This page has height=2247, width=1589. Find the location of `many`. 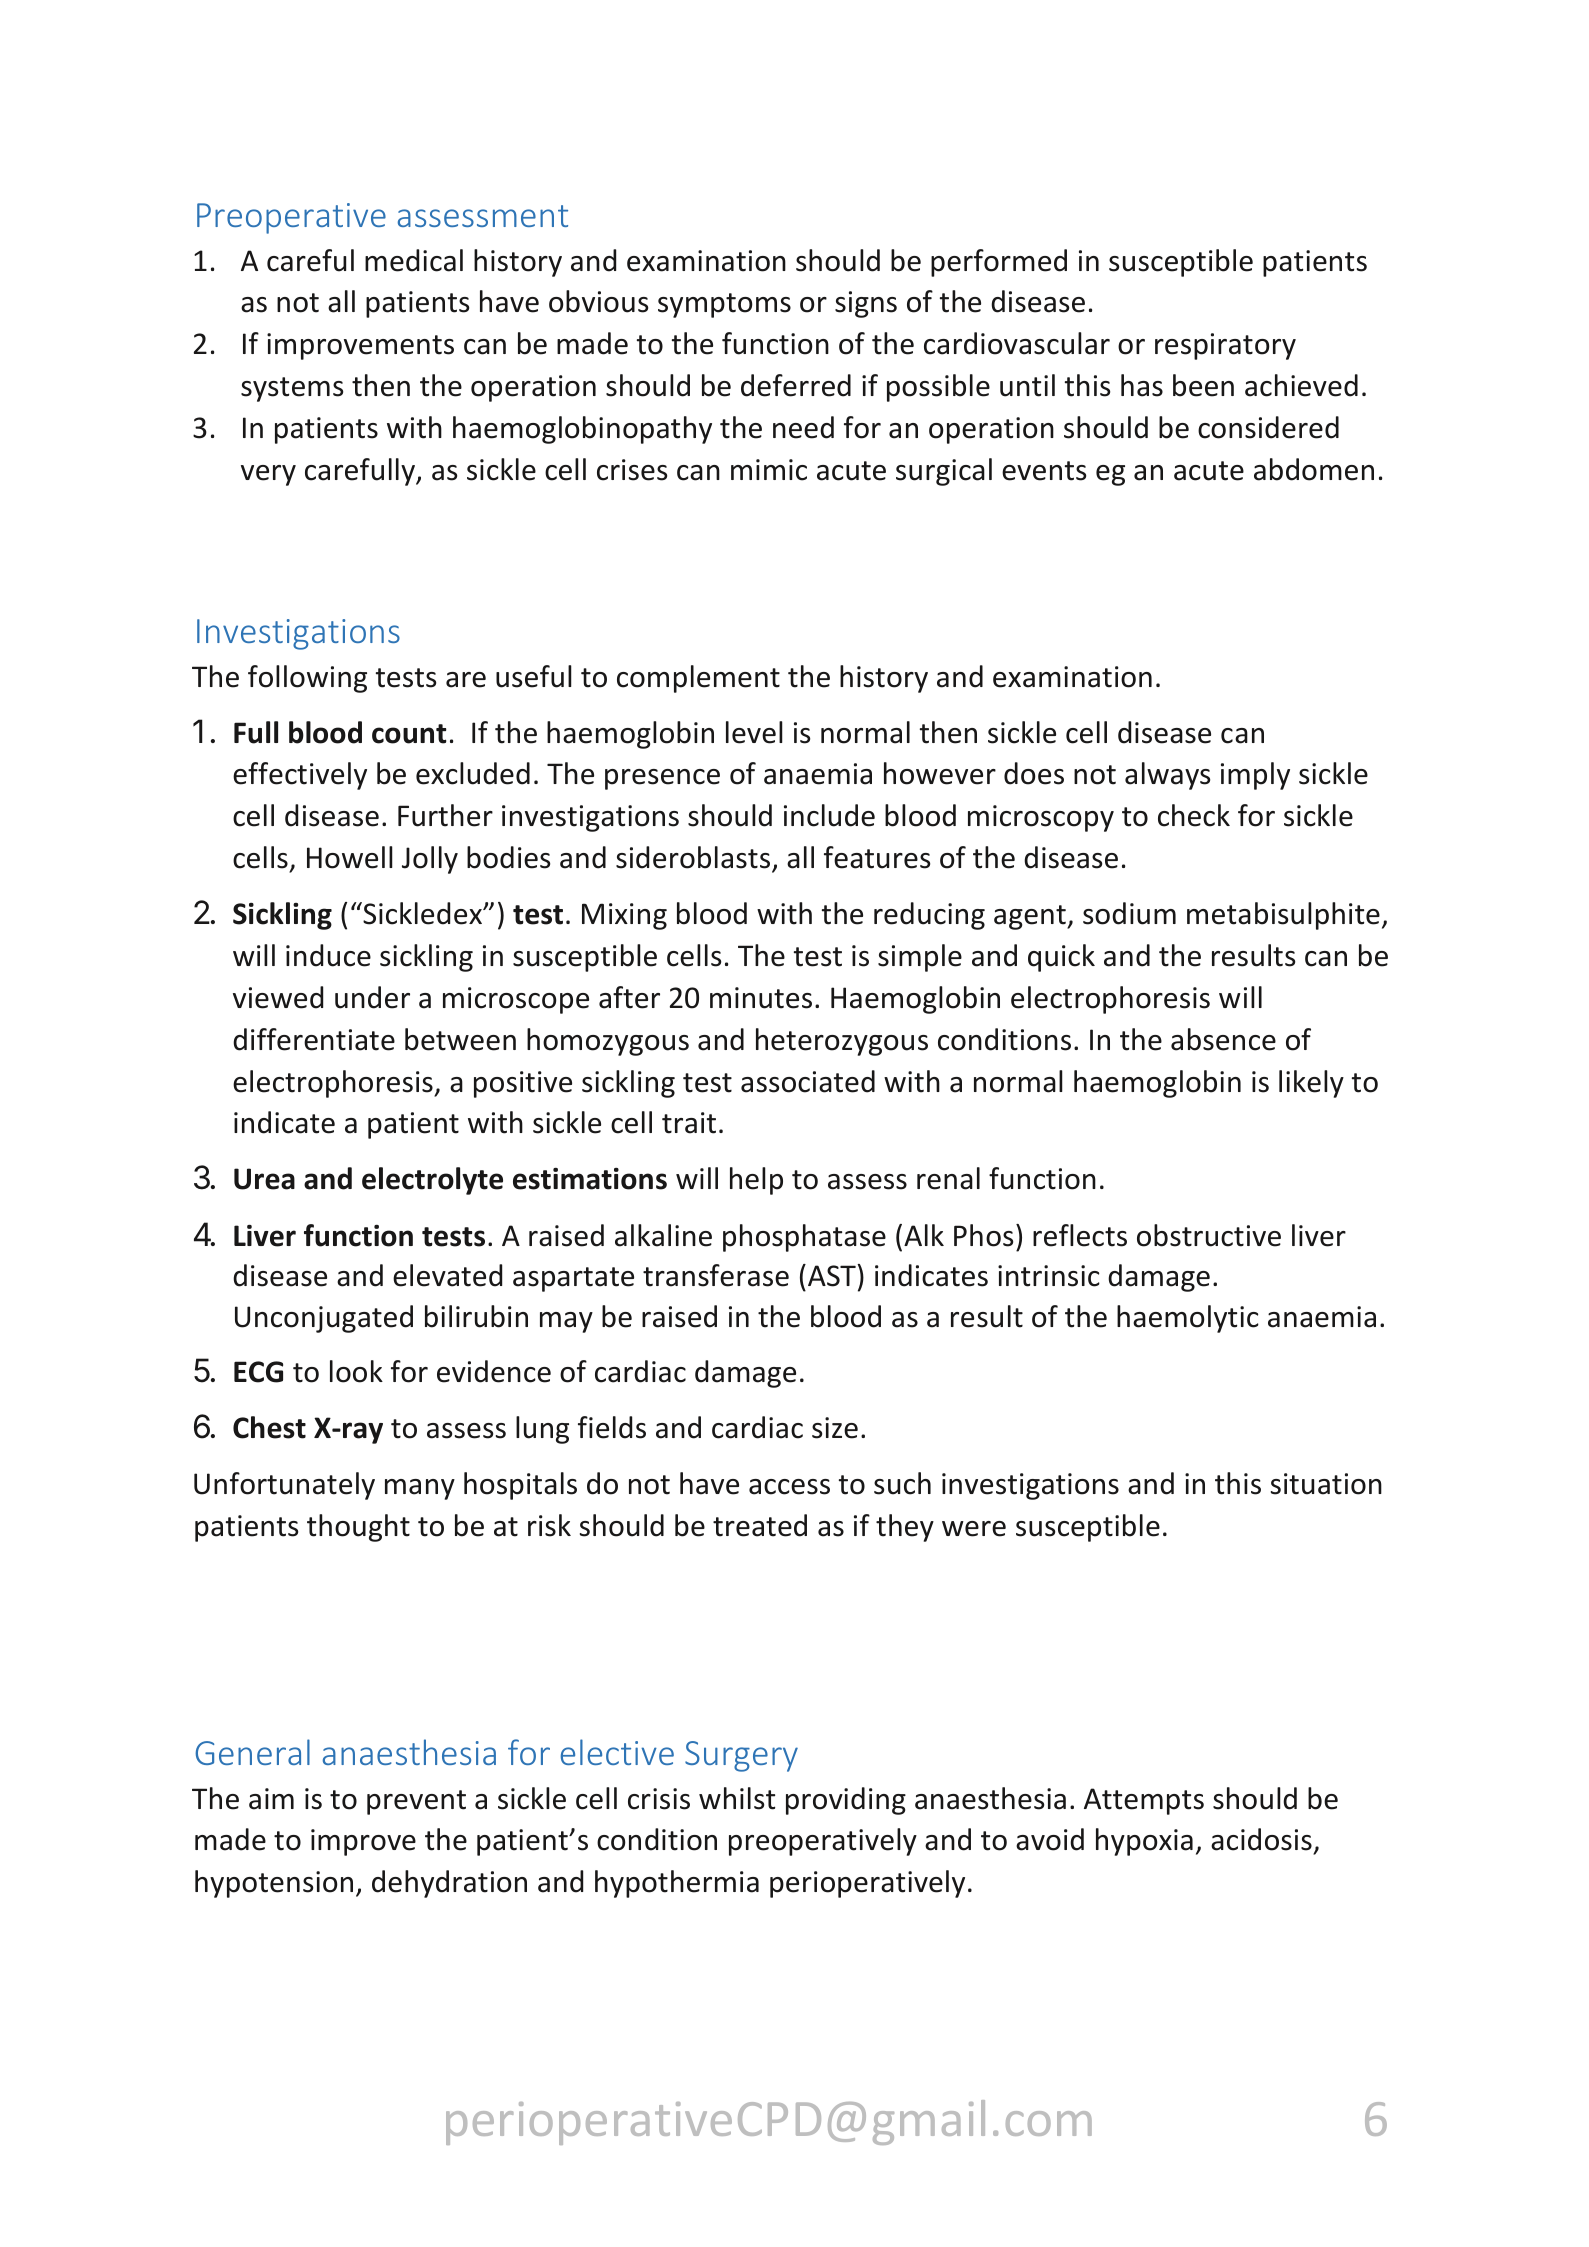

many is located at coordinates (420, 1489).
